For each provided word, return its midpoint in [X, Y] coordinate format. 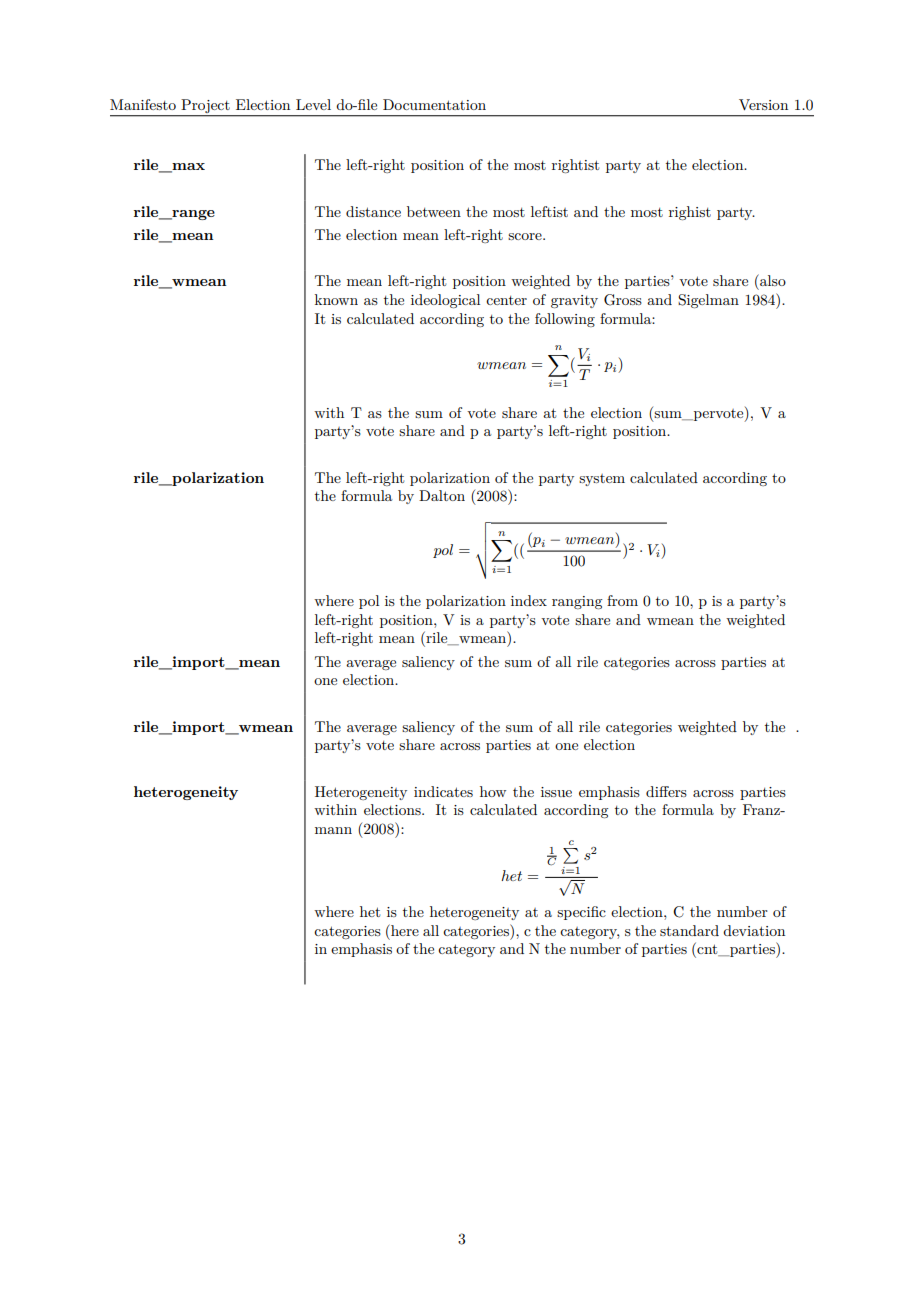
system [602, 480]
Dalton [442, 495]
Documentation [434, 104]
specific [581, 913]
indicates [443, 791]
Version [763, 104]
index [529, 600]
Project [205, 107]
